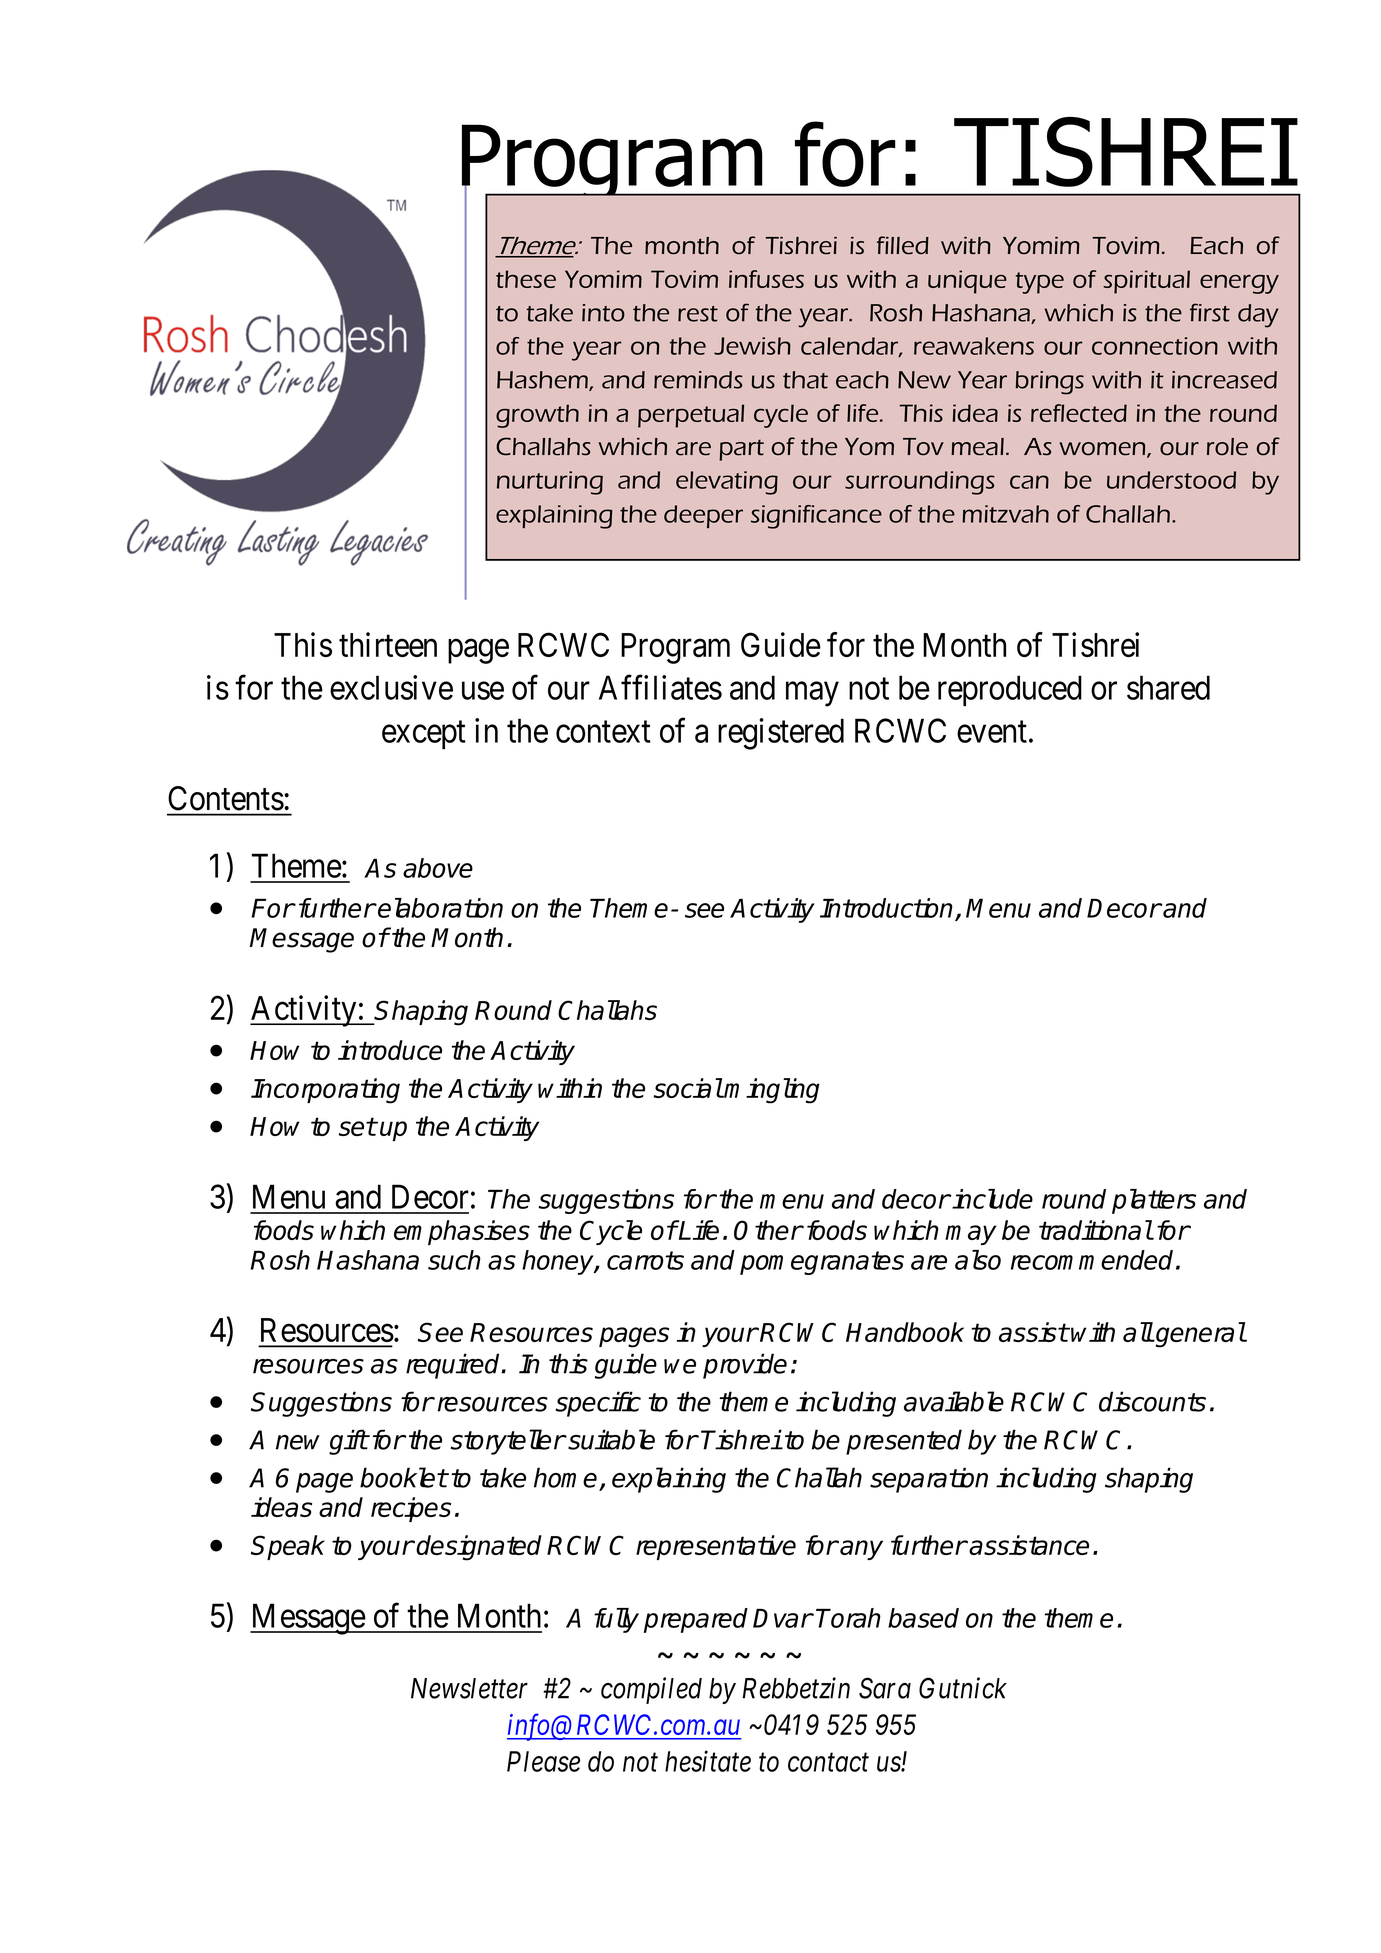 This image has width=1381, height=1953. What do you see at coordinates (526, 279) in the image?
I see `these` at bounding box center [526, 279].
